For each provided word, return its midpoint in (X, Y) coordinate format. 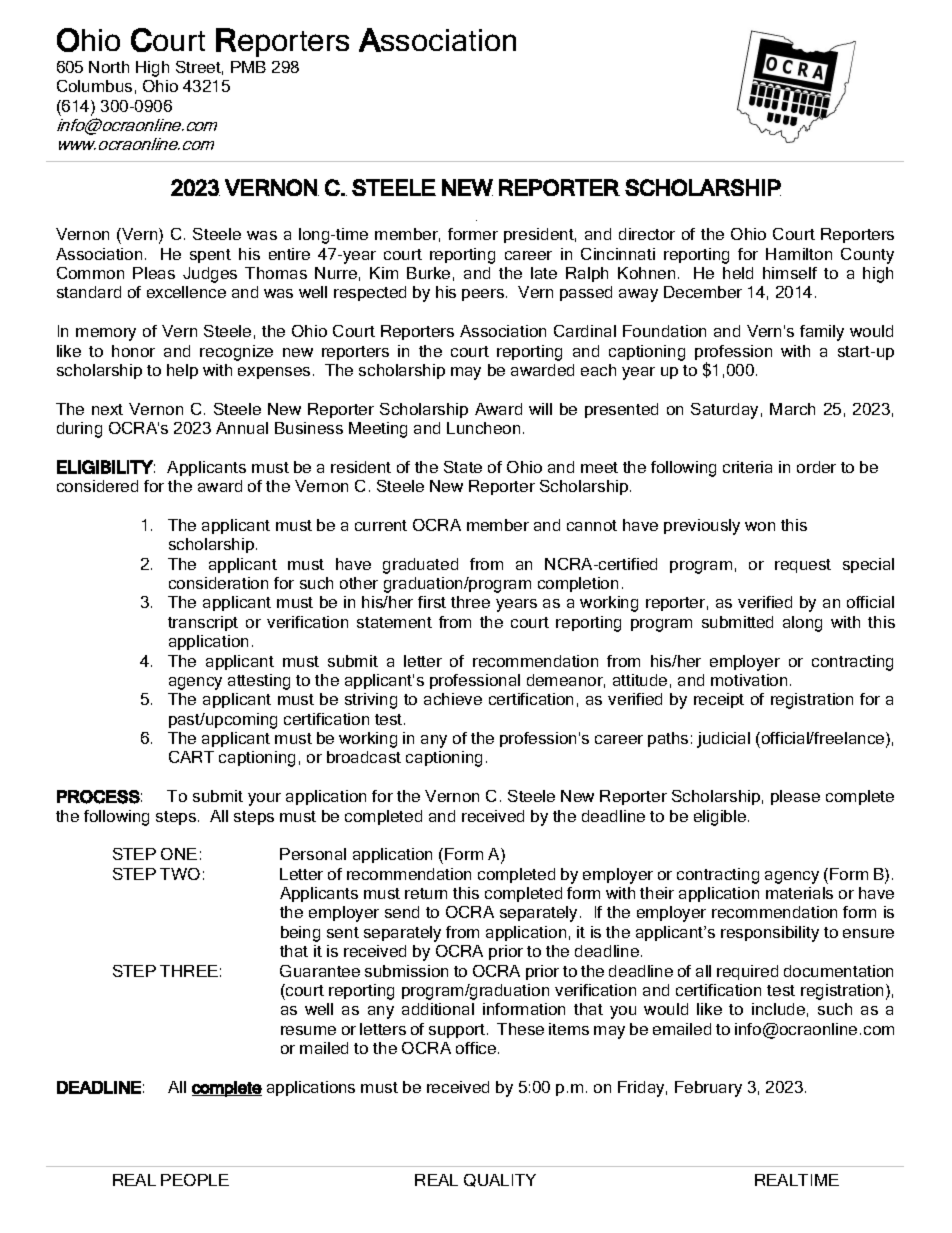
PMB (248, 67)
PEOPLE (195, 1180)
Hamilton (799, 254)
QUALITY (500, 1180)
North (109, 67)
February (708, 1089)
